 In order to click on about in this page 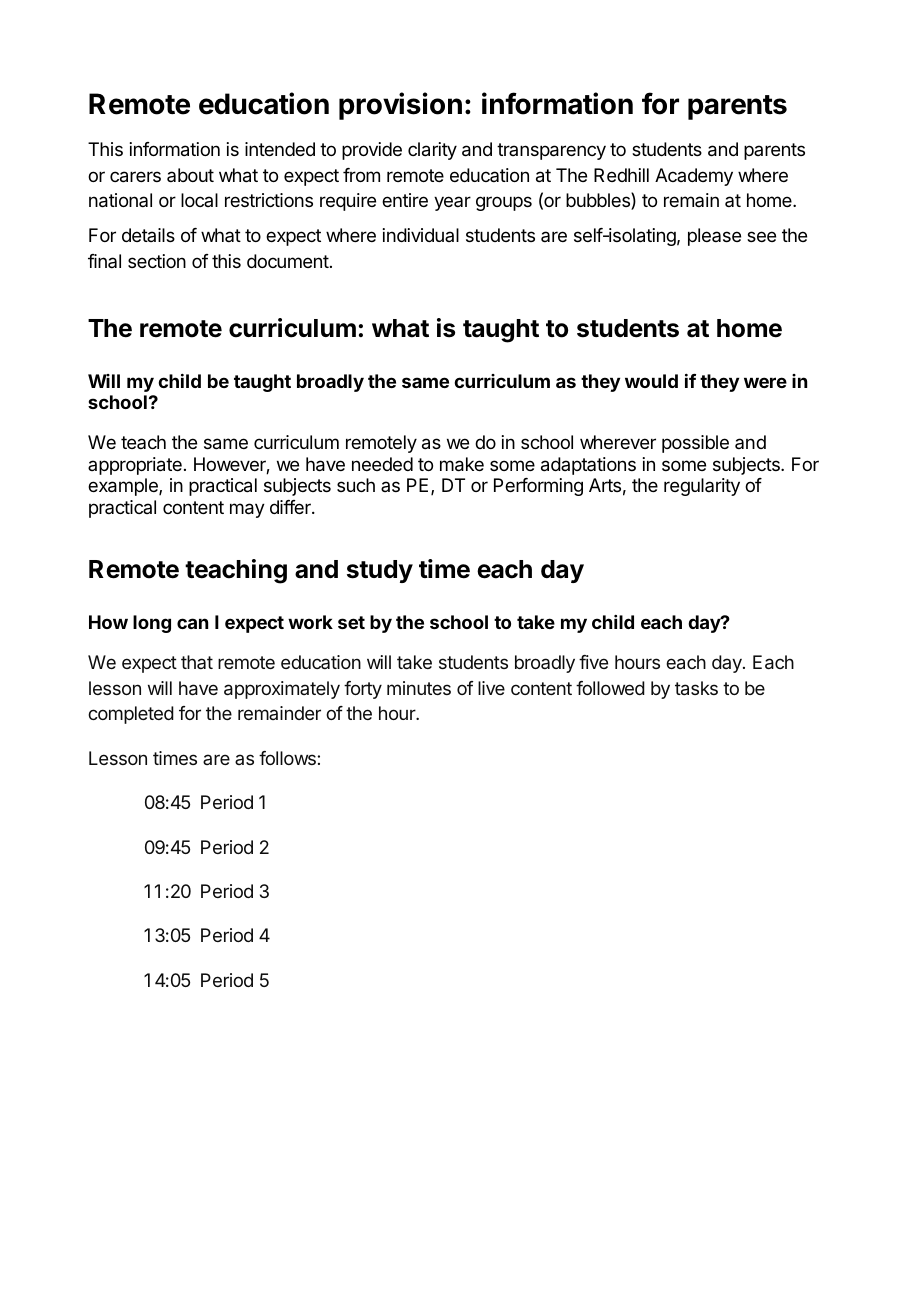, I will do `click(190, 175)`.
